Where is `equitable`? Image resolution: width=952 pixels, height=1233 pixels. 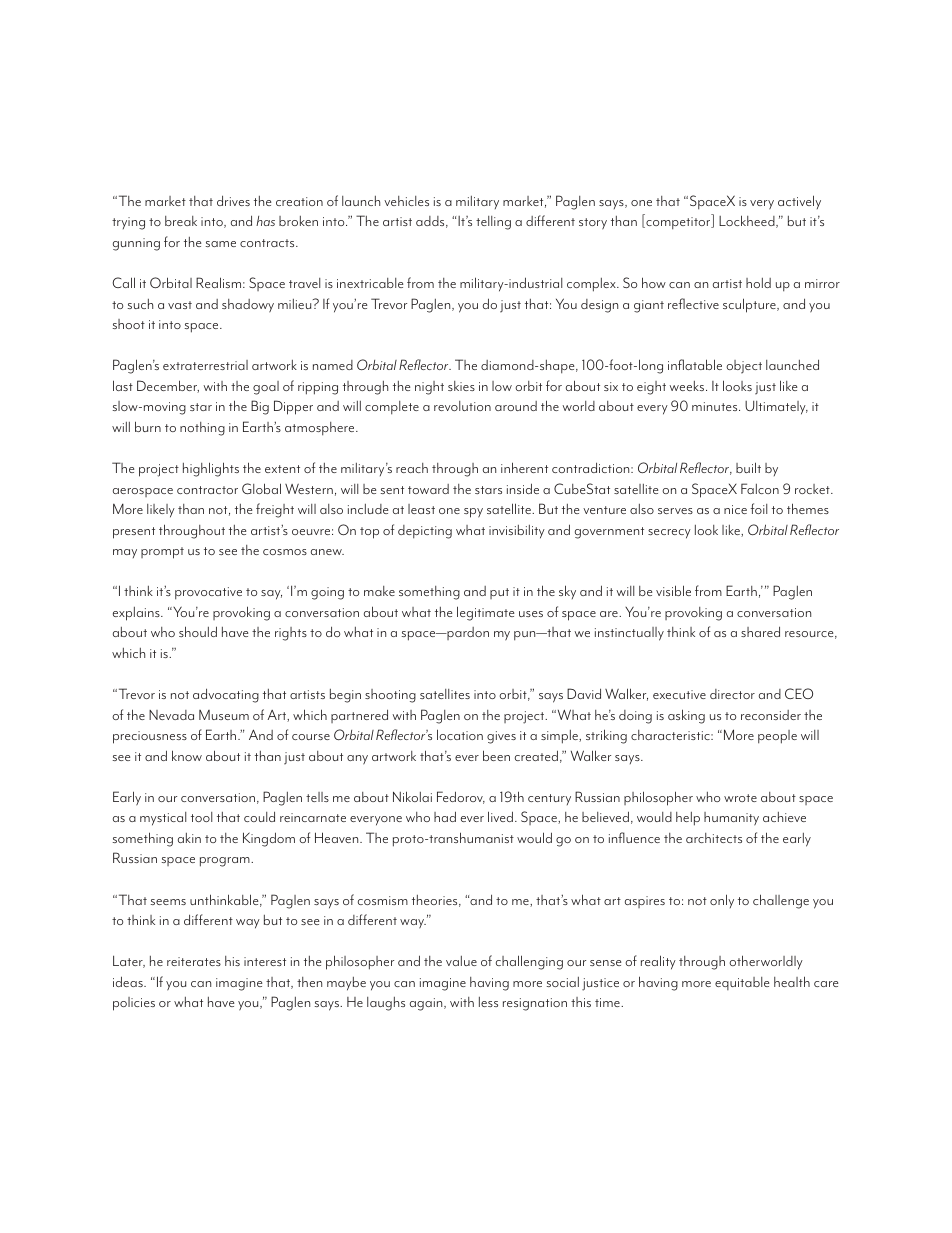 equitable is located at coordinates (742, 983).
